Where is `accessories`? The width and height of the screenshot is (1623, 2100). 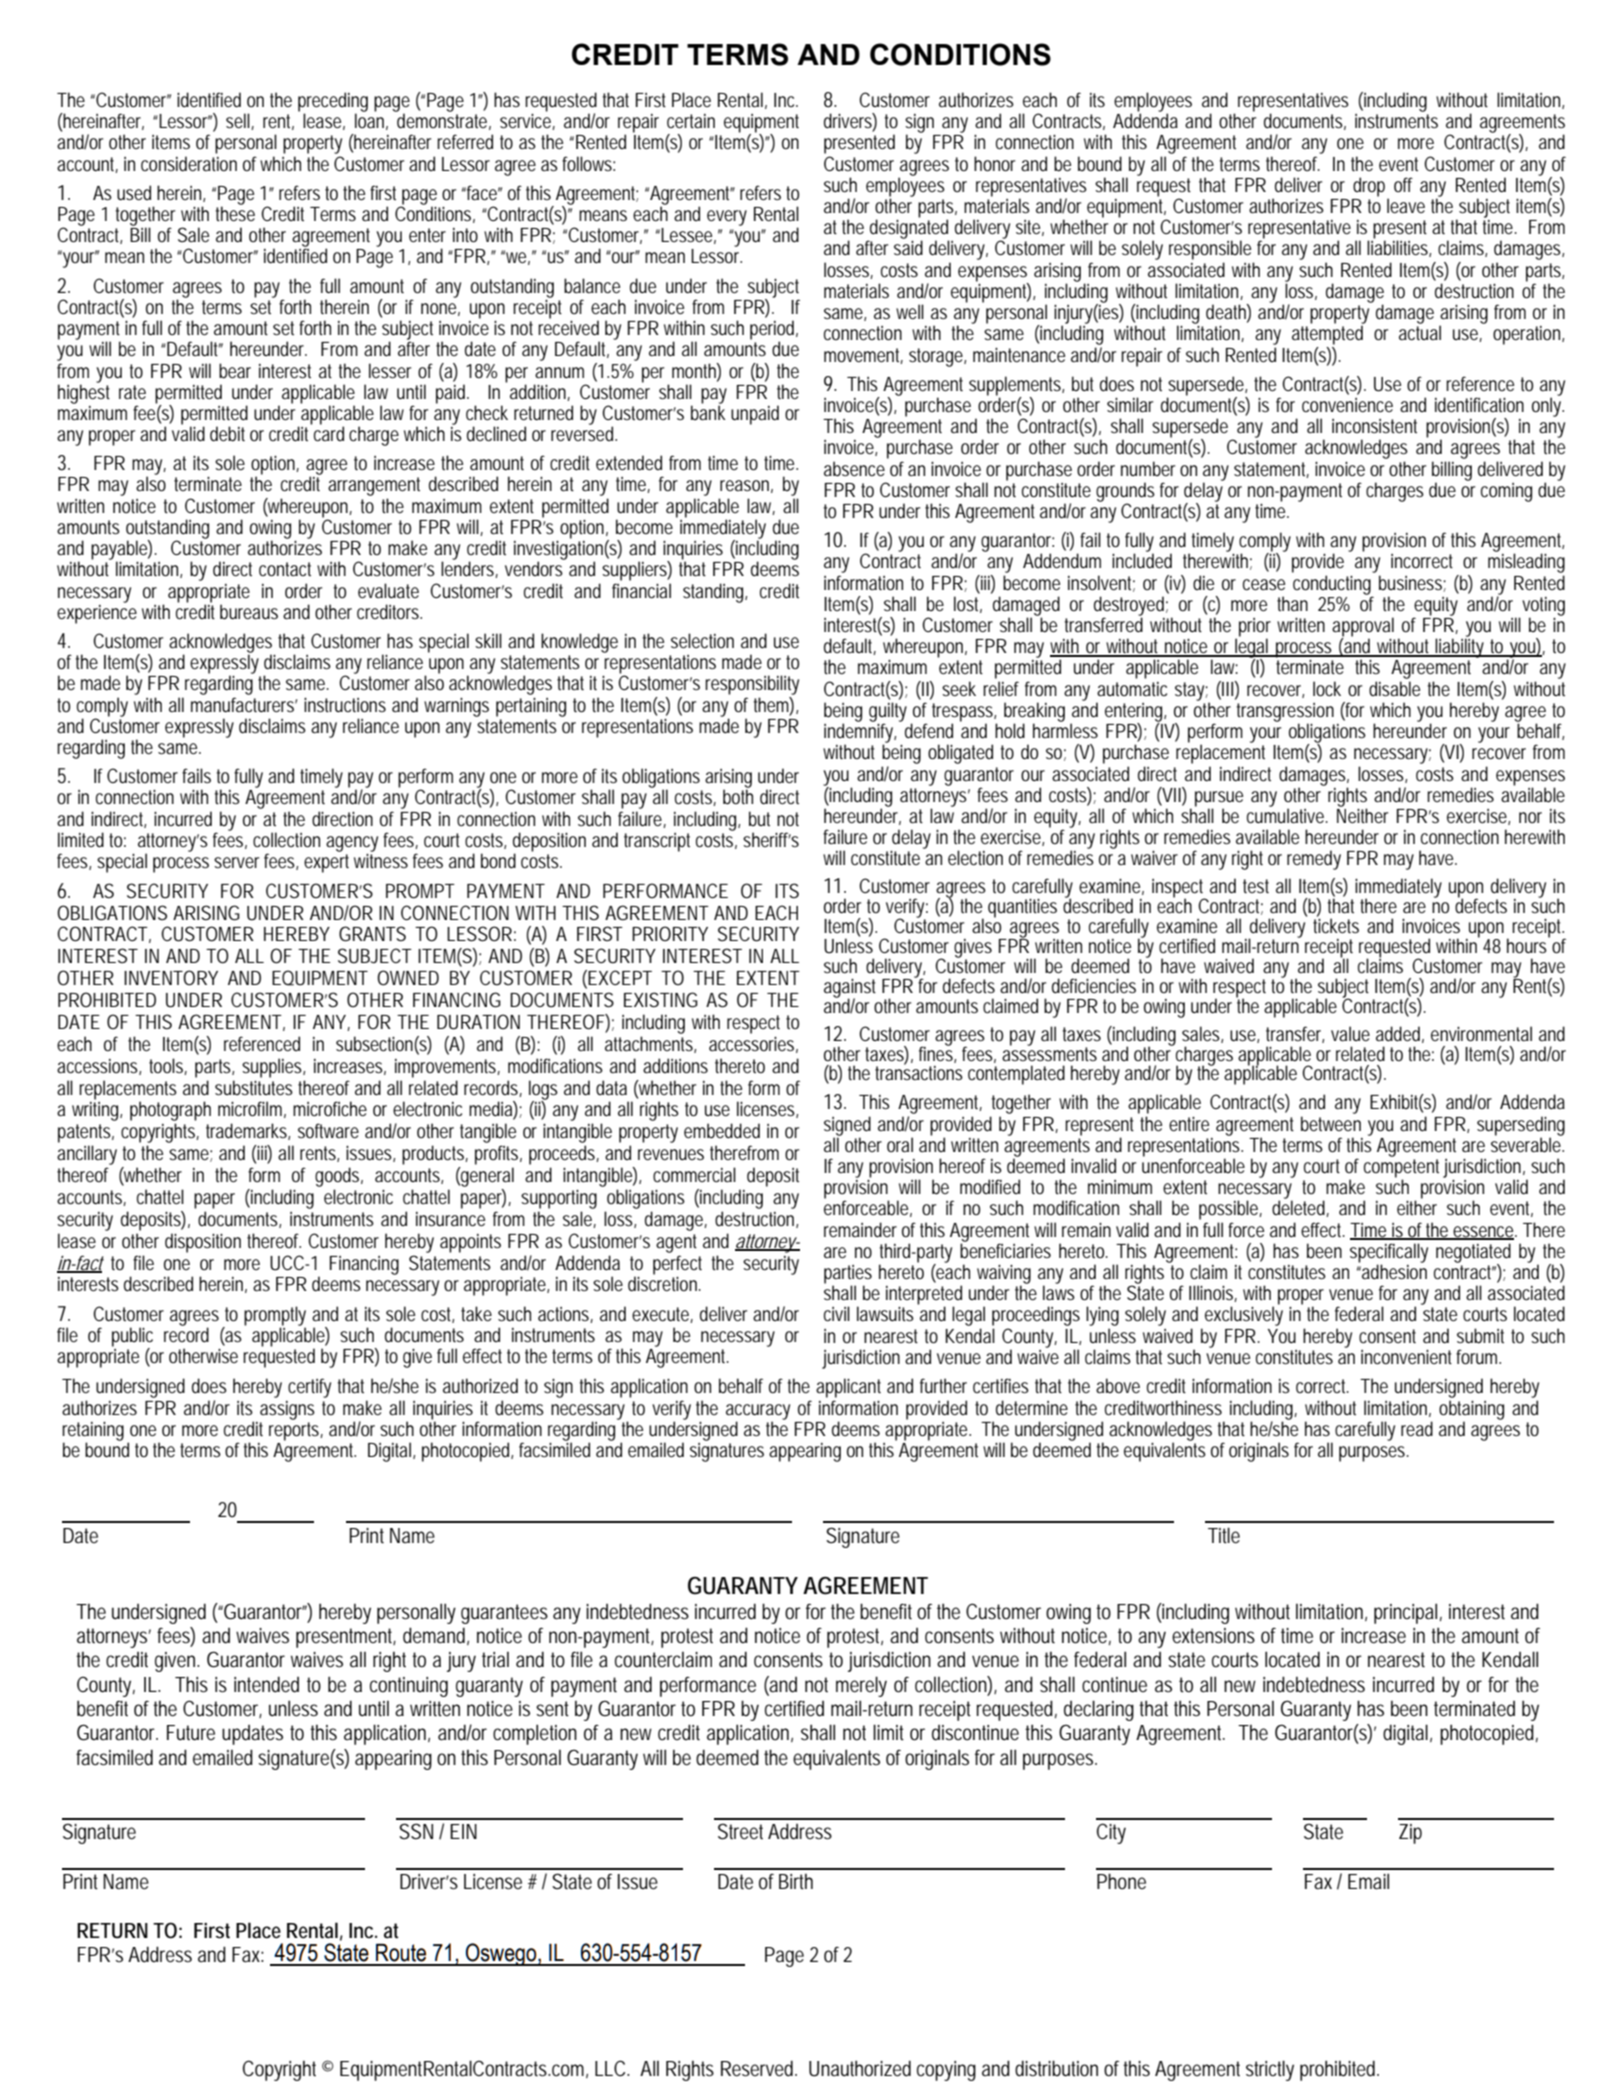
accessories is located at coordinates (751, 1043).
